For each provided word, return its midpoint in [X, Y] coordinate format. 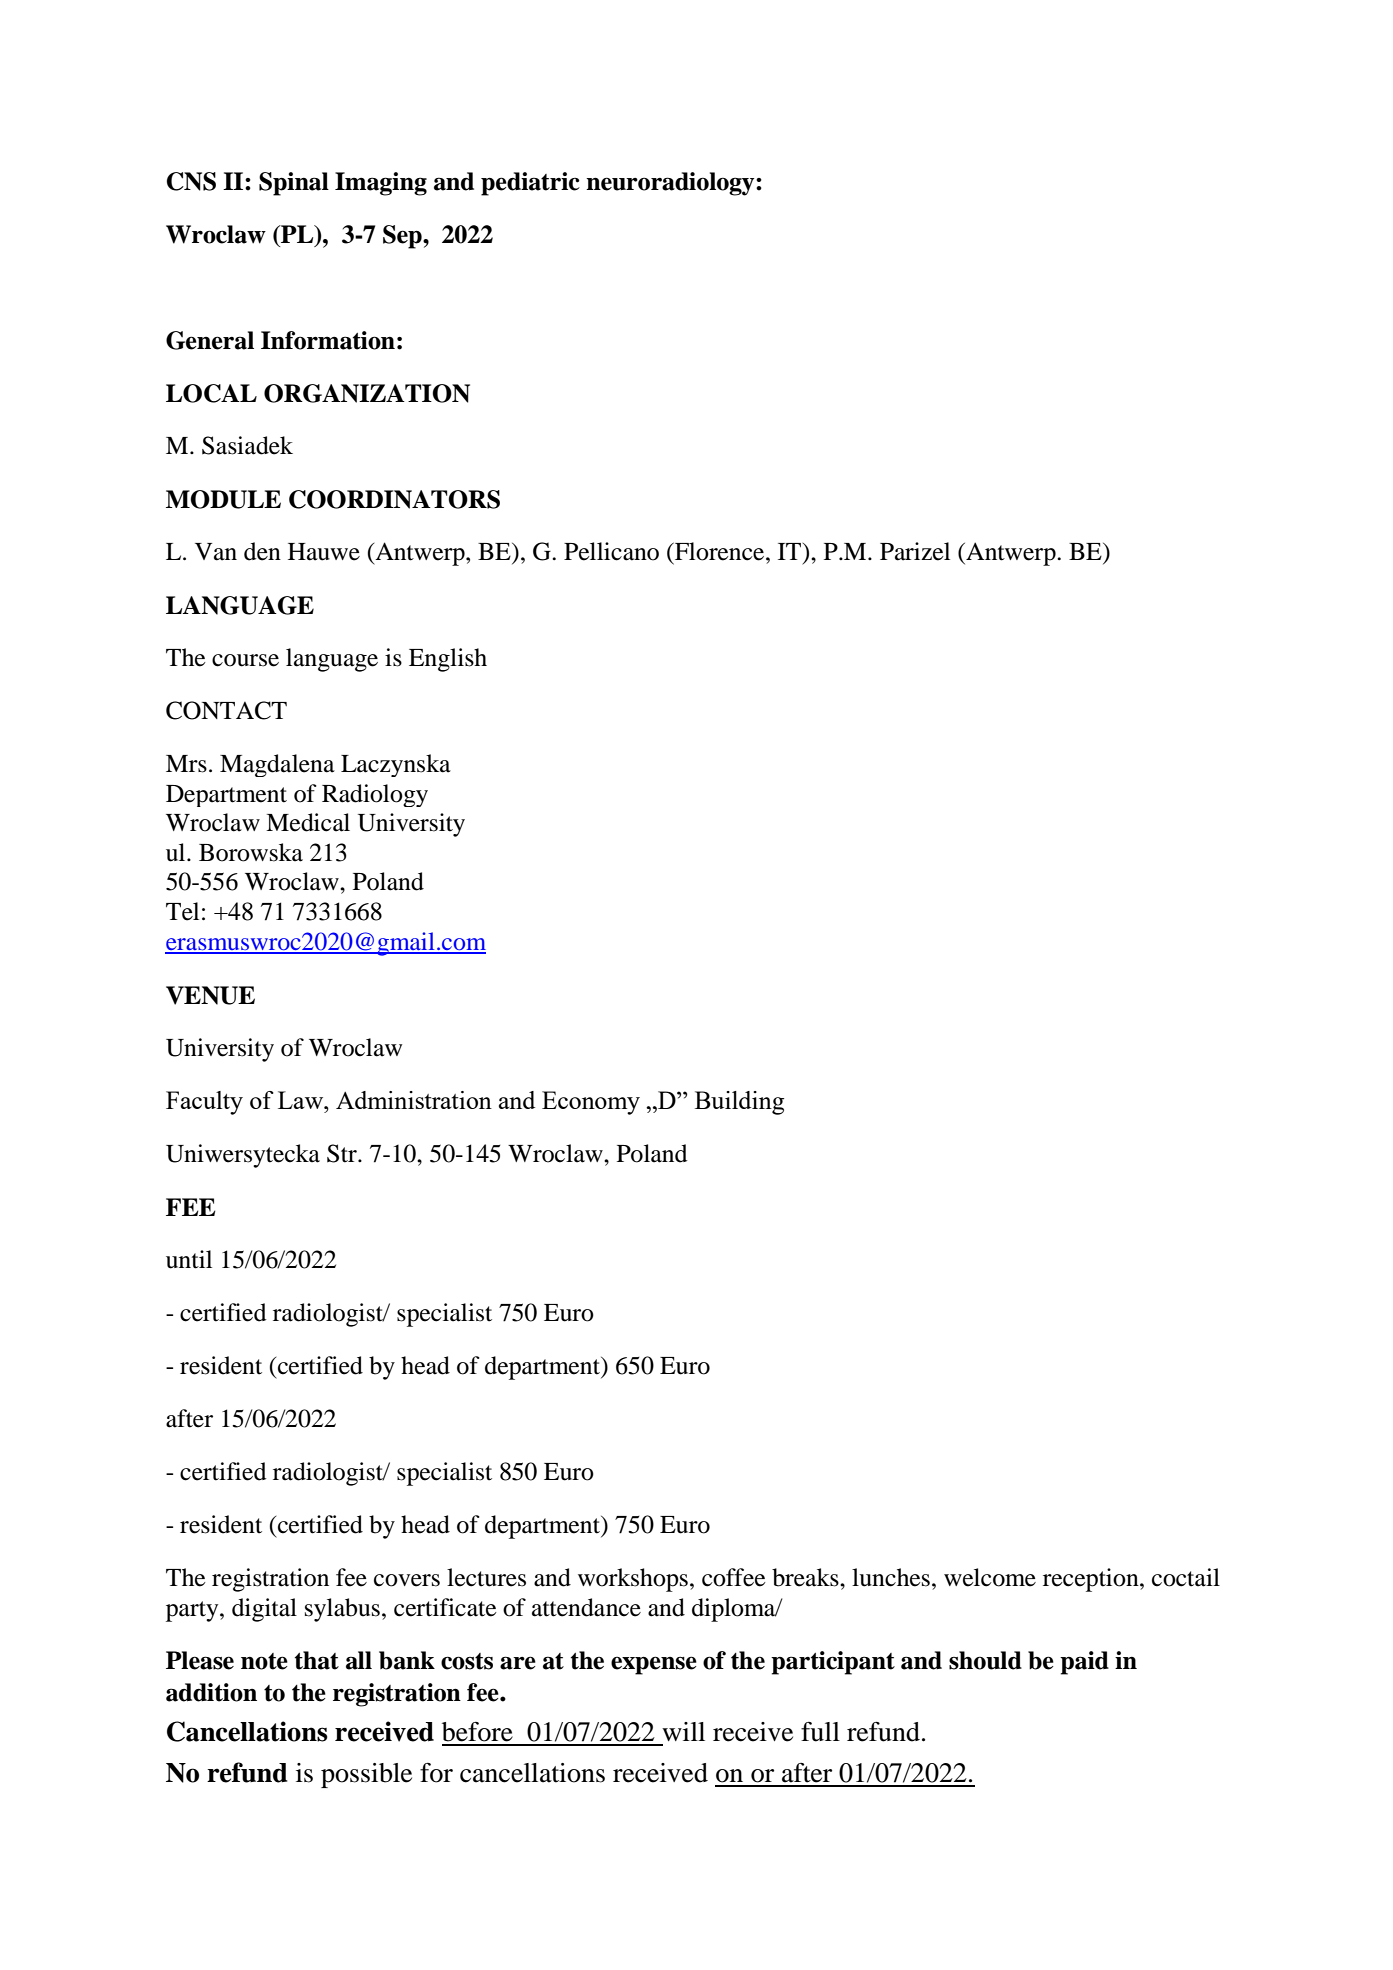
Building [739, 1103]
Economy [591, 1103]
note [264, 1661]
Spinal [294, 184]
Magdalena [277, 765]
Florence [720, 551]
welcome [990, 1577]
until [189, 1259]
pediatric [530, 184]
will [683, 1731]
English [448, 660]
